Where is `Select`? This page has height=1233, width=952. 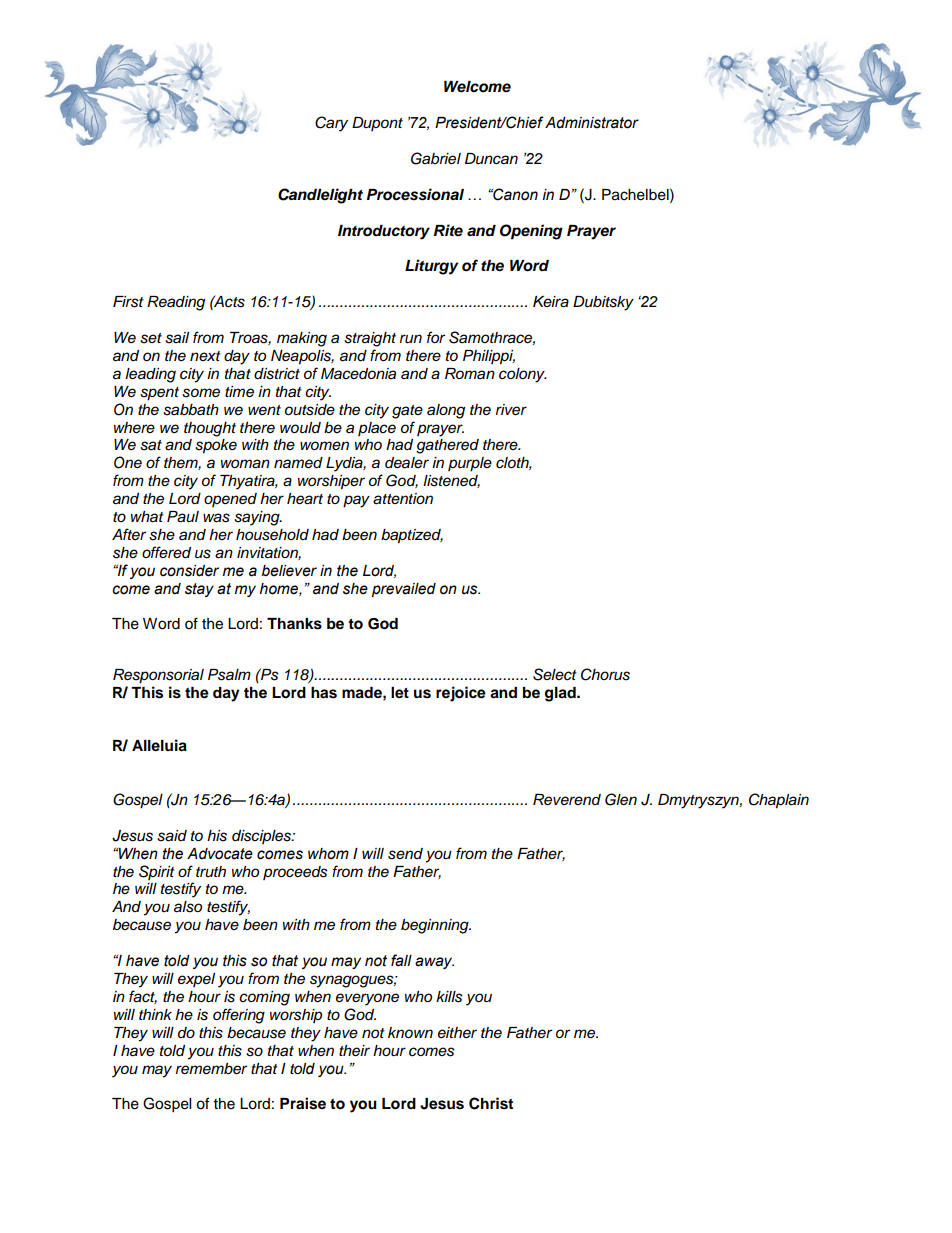
Select is located at coordinates (555, 674).
